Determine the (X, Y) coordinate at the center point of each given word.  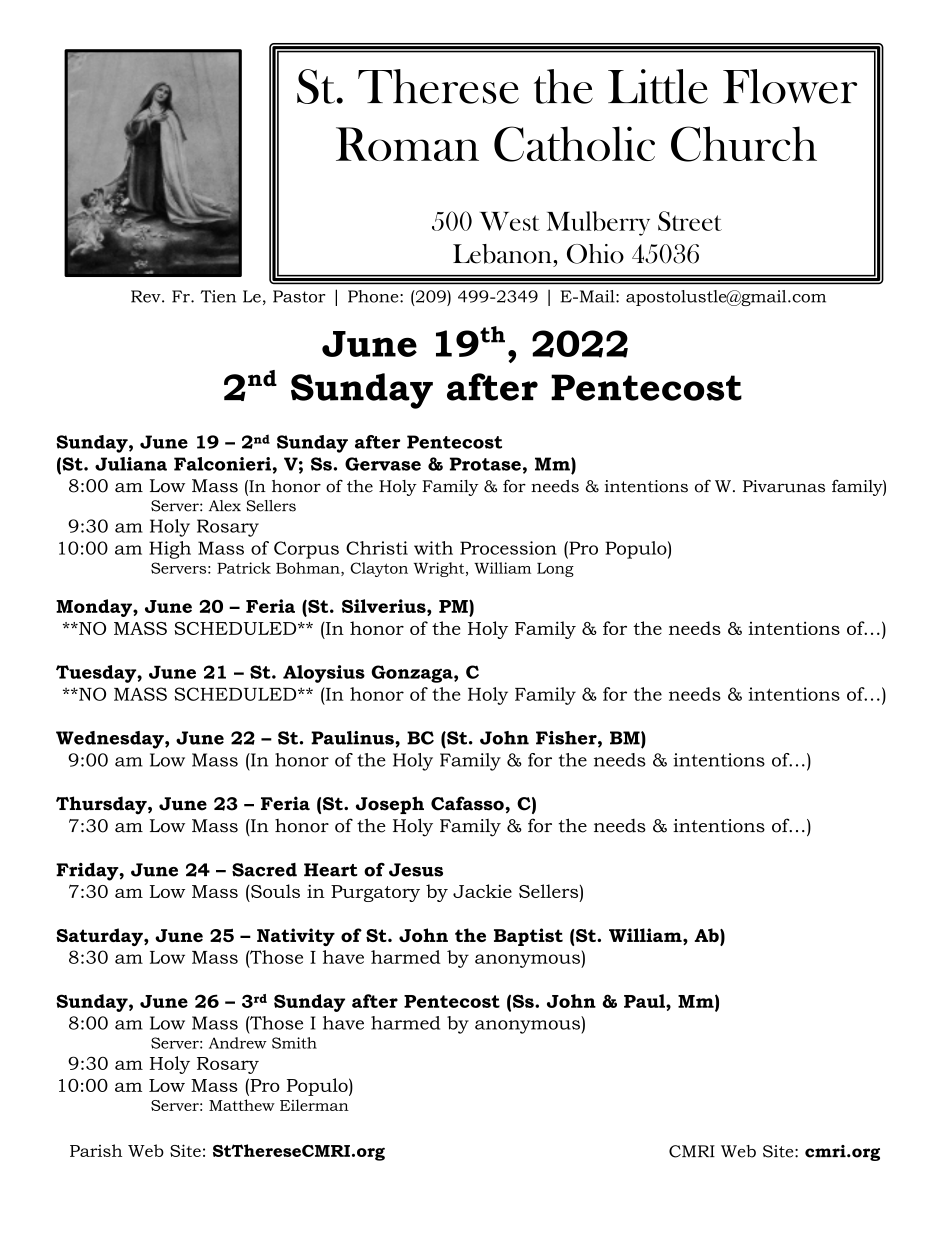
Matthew (242, 1105)
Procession (508, 548)
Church (744, 144)
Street (690, 221)
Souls (274, 891)
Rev (147, 296)
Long (555, 570)
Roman (407, 144)
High (170, 550)
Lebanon (503, 254)
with (433, 548)
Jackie (482, 891)
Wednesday (111, 740)
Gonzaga (413, 674)
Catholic (574, 144)
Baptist (528, 937)
